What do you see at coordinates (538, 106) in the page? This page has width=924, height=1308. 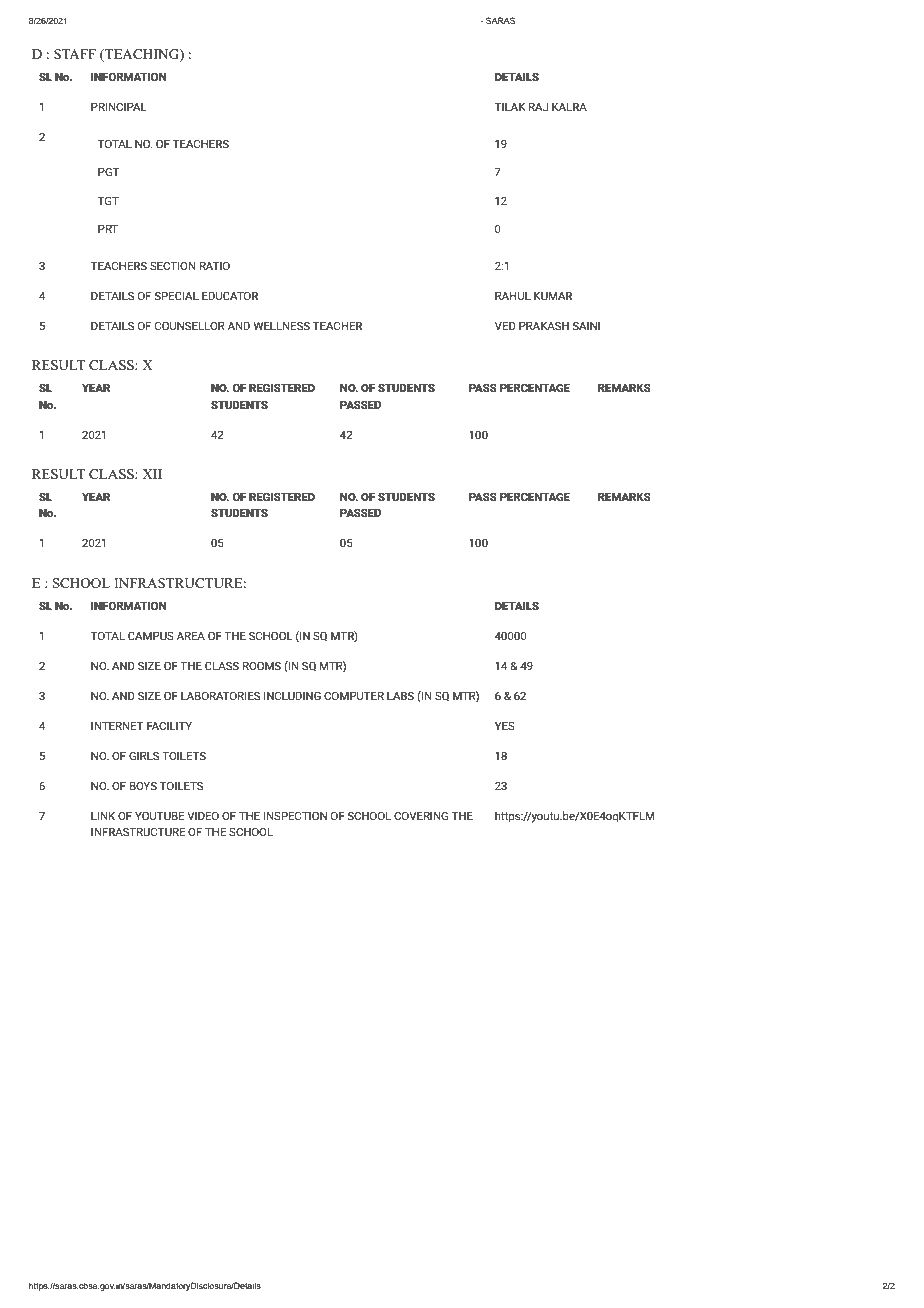 I see `RAJ` at bounding box center [538, 106].
